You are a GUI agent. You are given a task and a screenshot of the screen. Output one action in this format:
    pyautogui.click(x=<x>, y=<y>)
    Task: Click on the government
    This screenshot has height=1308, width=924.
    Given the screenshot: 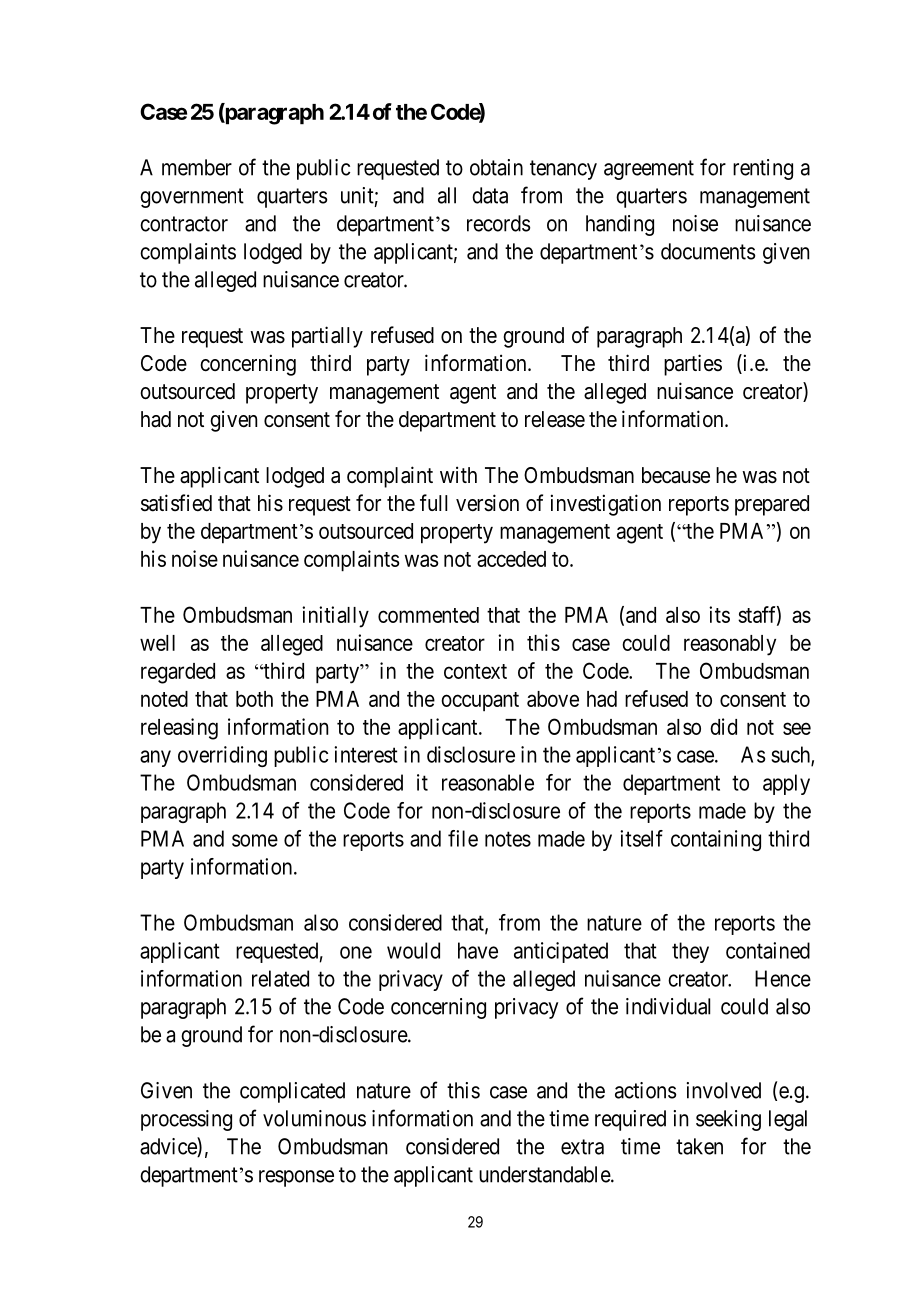 What is the action you would take?
    pyautogui.click(x=192, y=198)
